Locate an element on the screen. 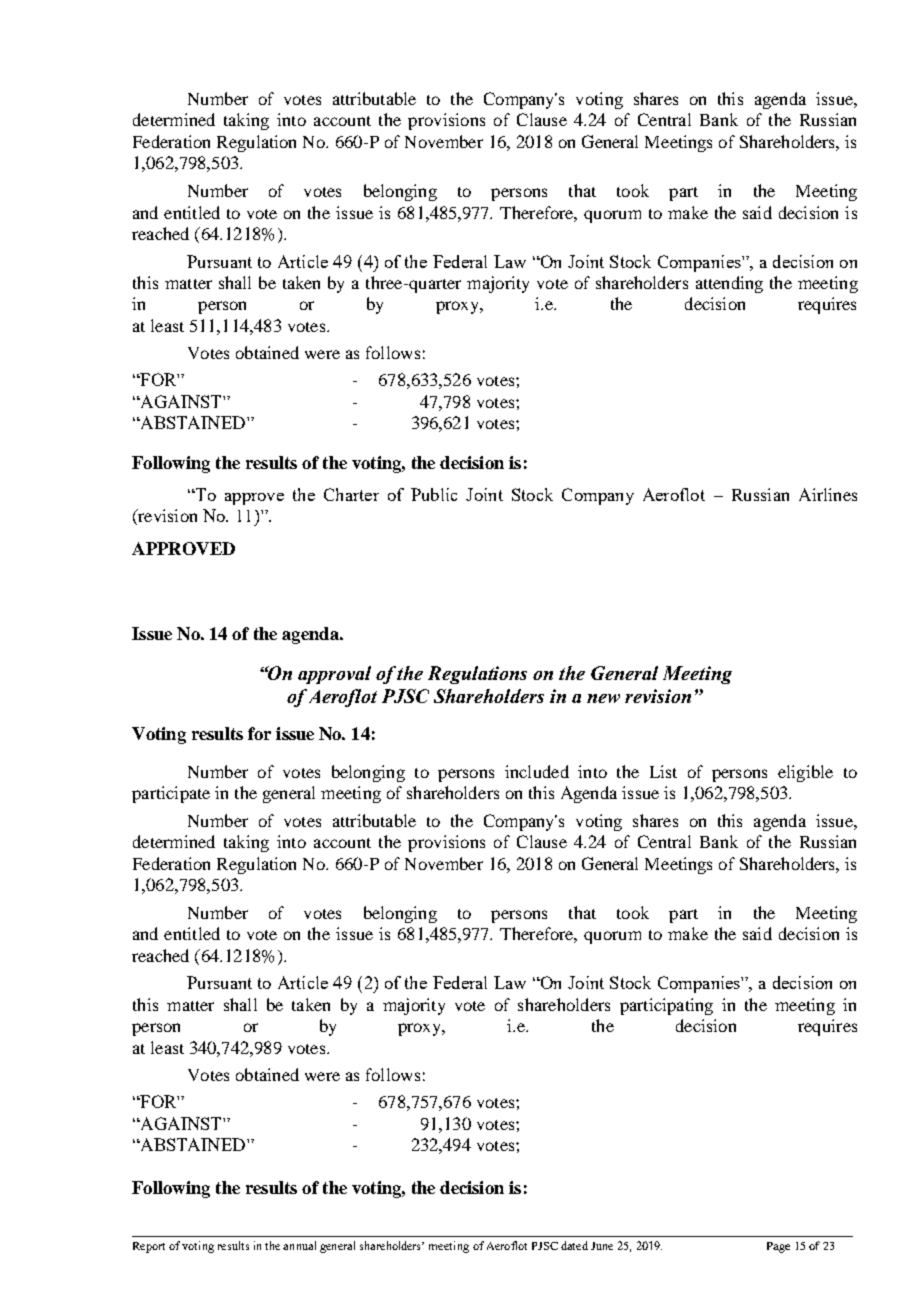 The width and height of the screenshot is (924, 1308). included is located at coordinates (537, 771).
